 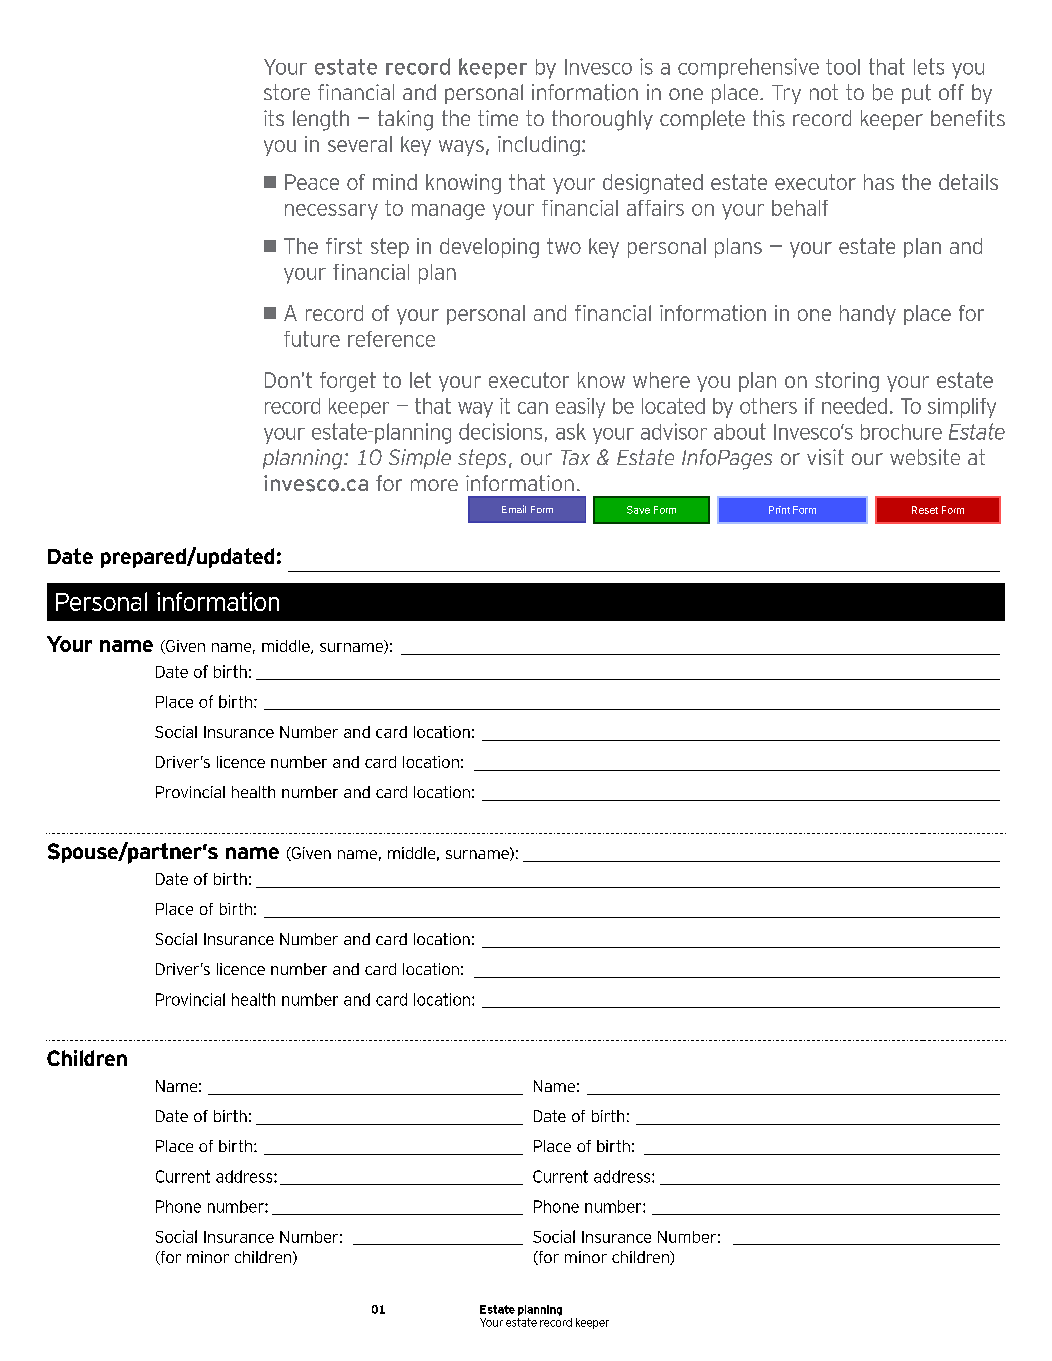 What do you see at coordinates (916, 94) in the screenshot?
I see `put` at bounding box center [916, 94].
